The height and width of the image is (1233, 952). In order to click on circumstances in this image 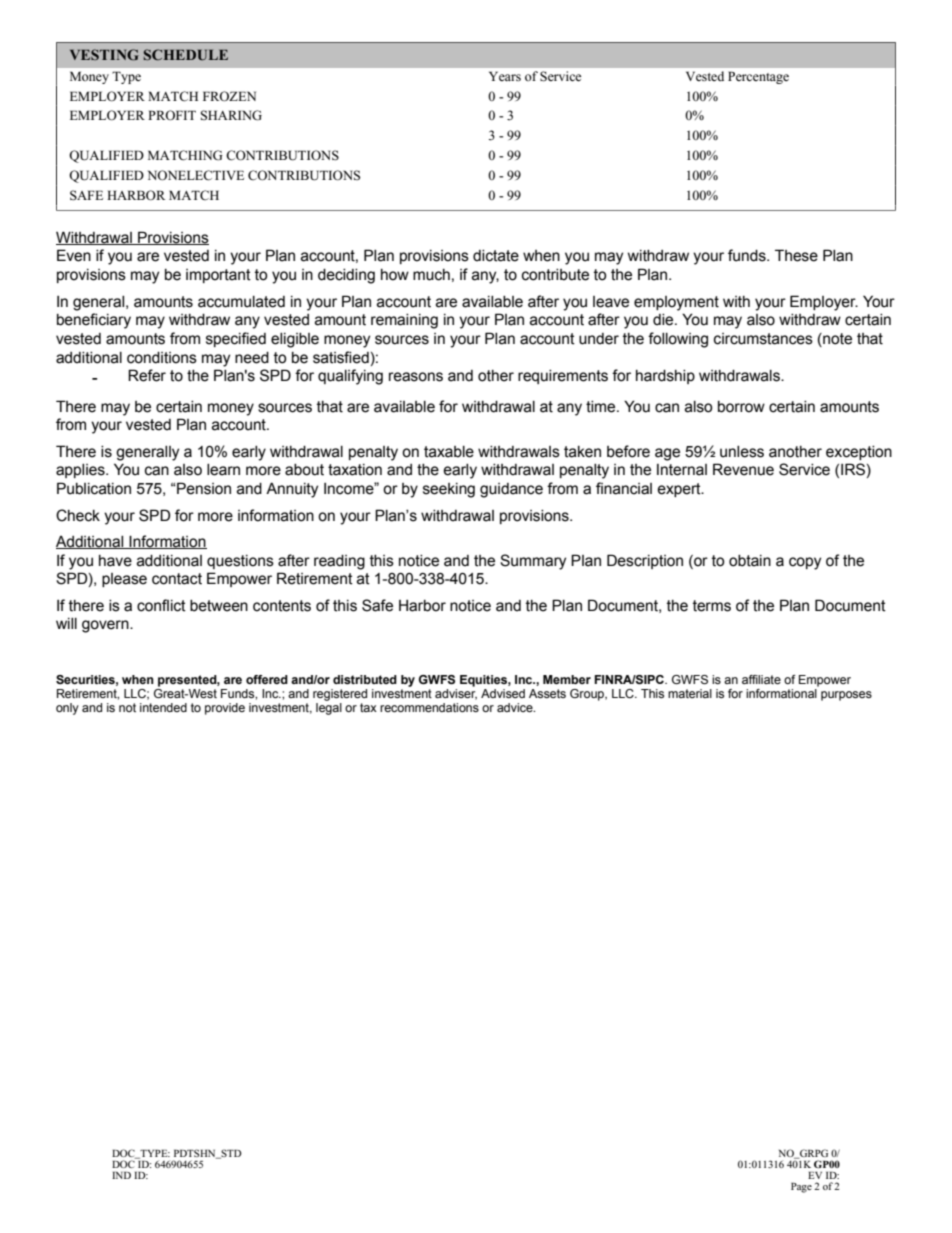, I will do `click(763, 339)`.
